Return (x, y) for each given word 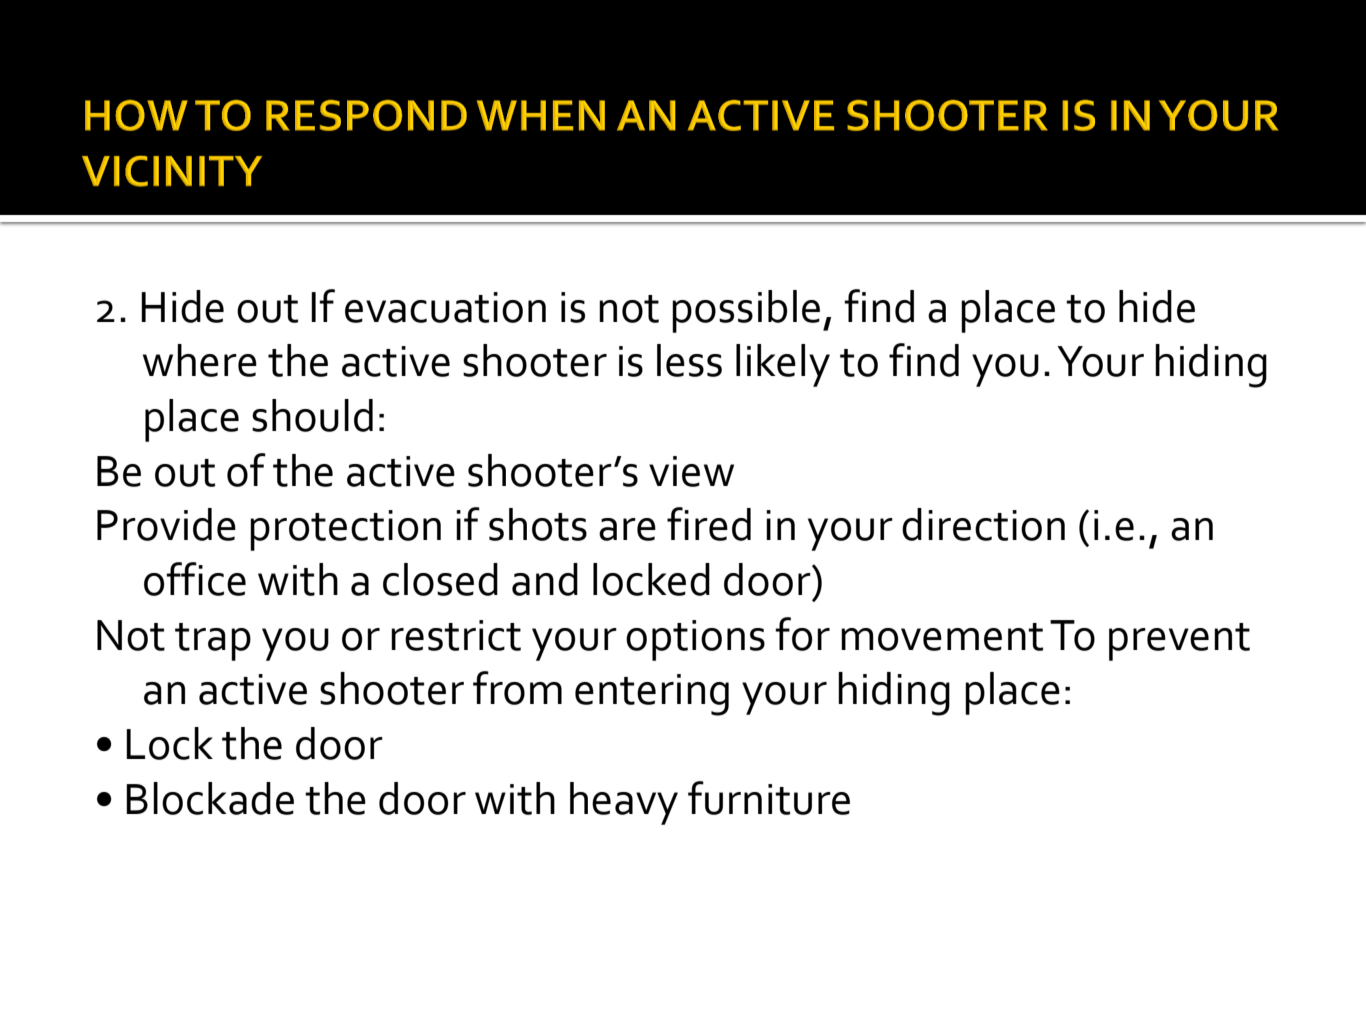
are (627, 529)
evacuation (445, 307)
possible (746, 311)
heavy (624, 803)
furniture (769, 798)
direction (983, 524)
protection (345, 530)
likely (783, 365)
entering (652, 695)
